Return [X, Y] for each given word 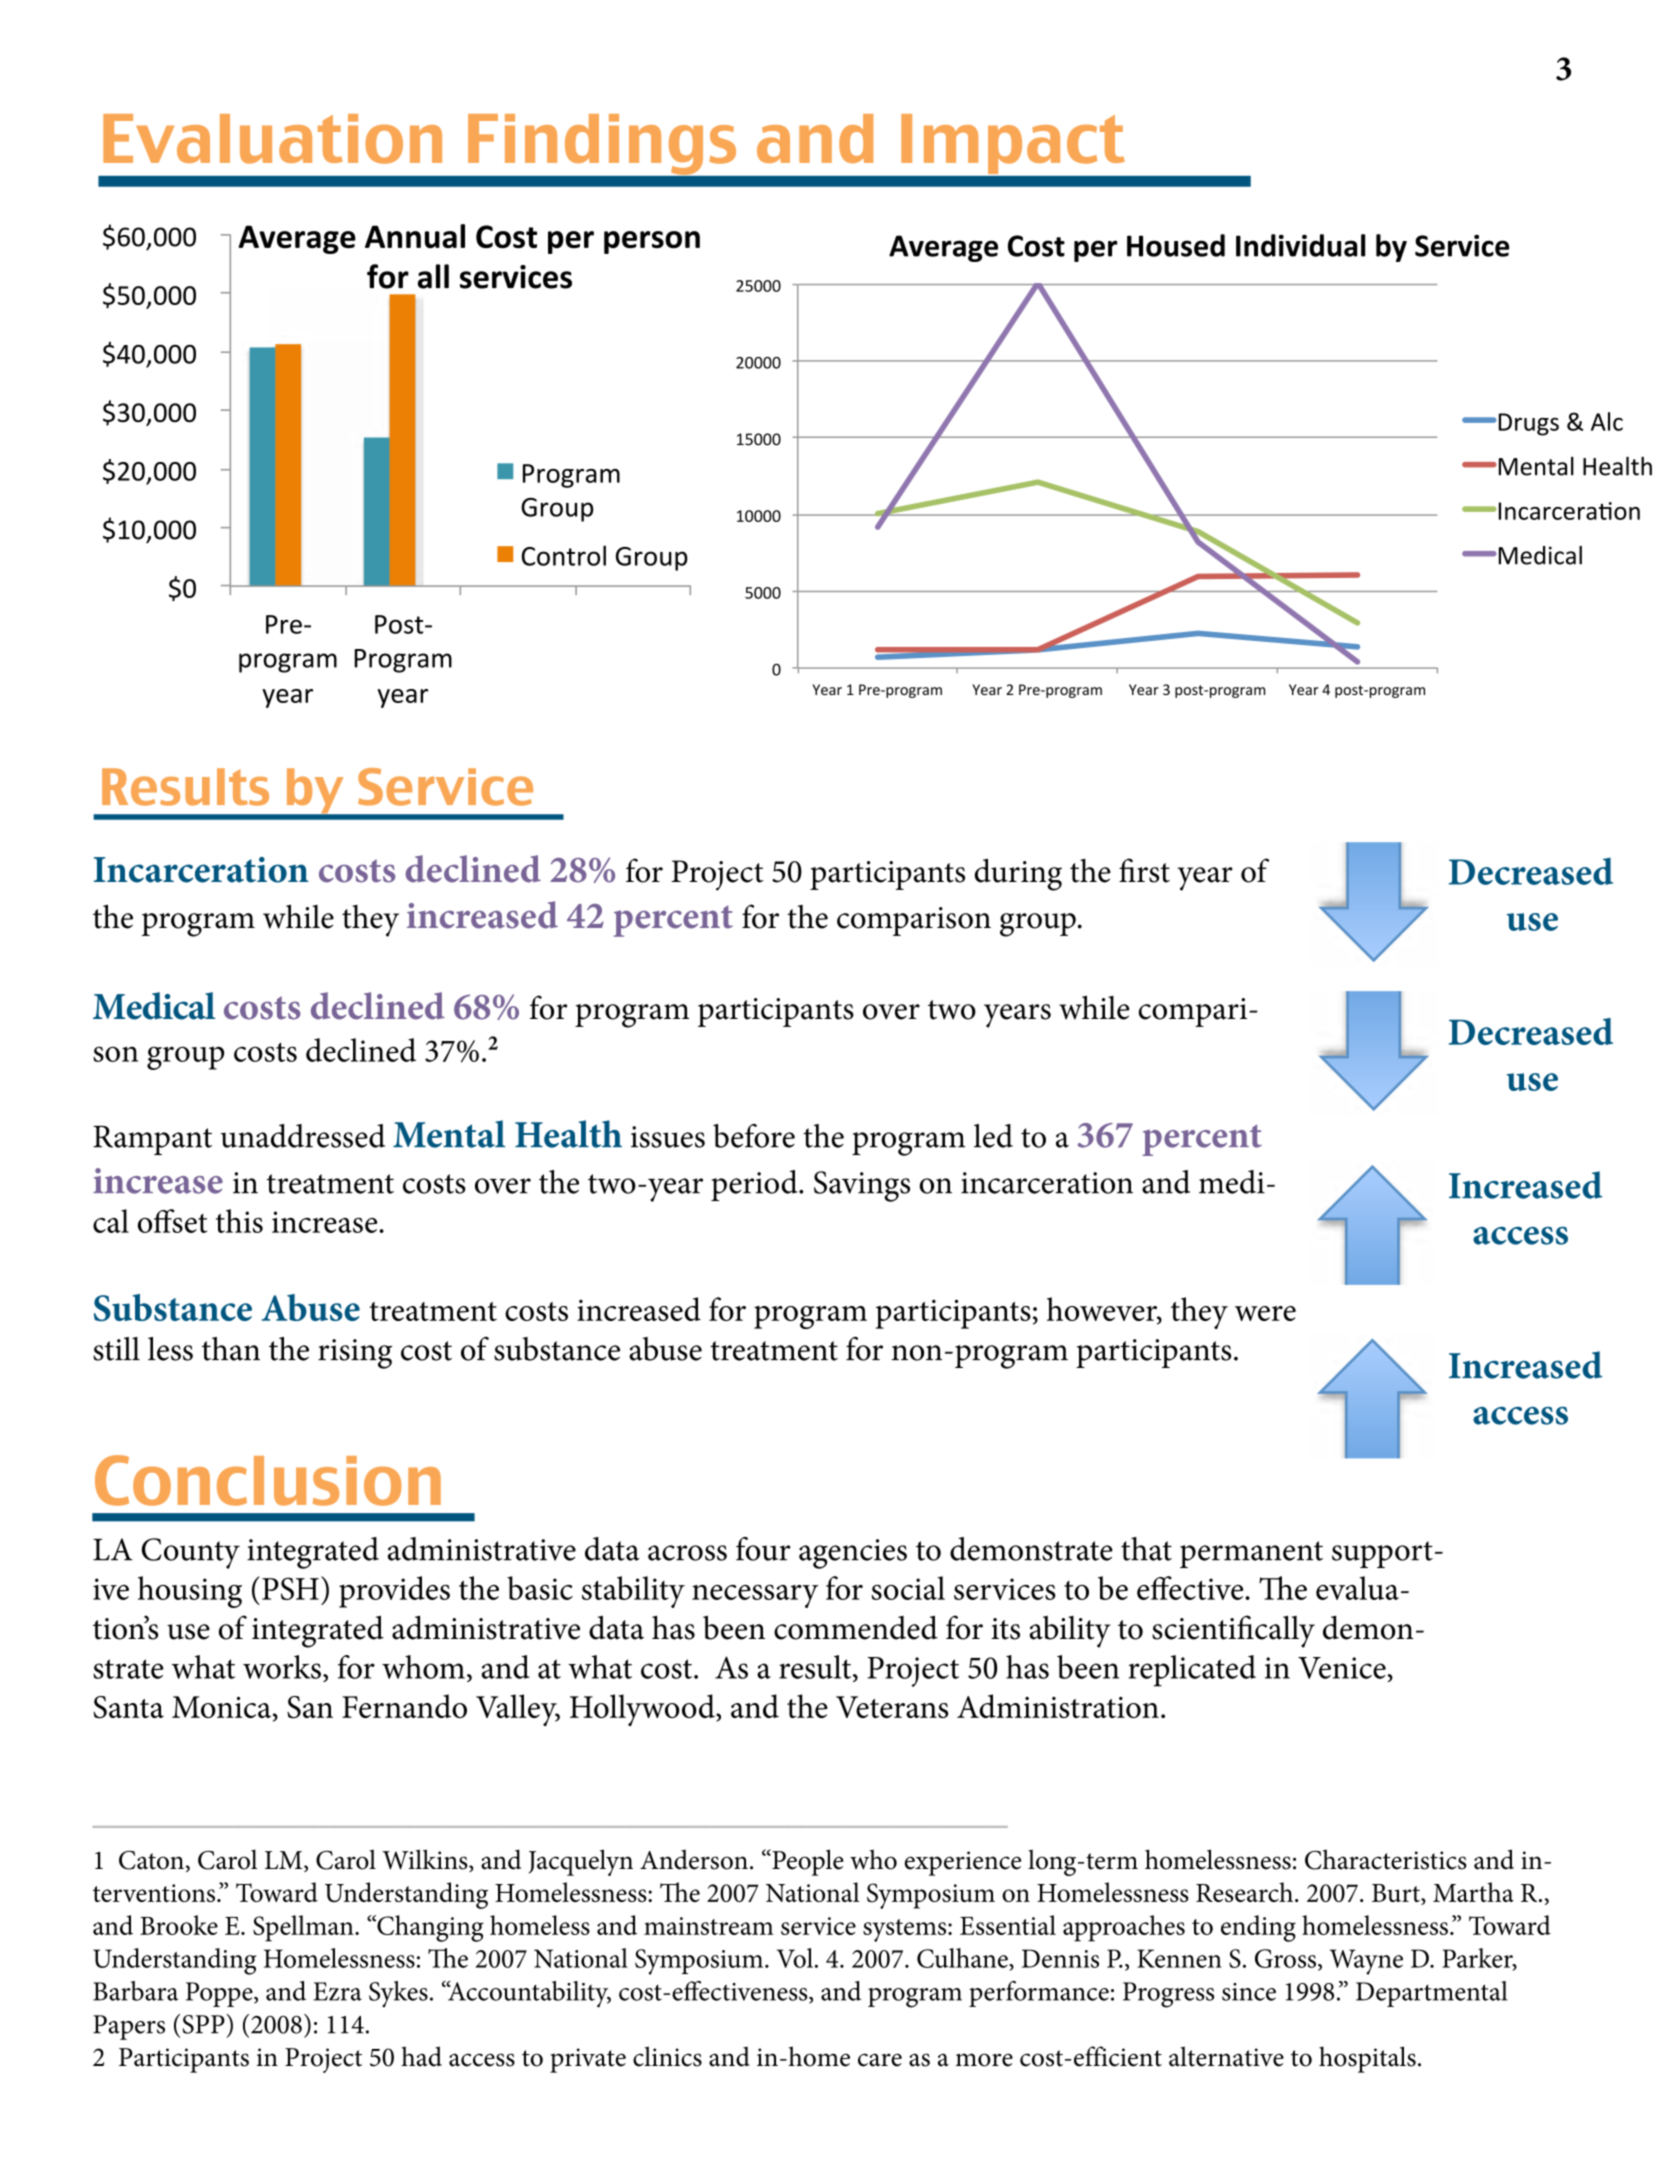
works [282, 1667]
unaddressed [303, 1136]
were [1265, 1313]
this [239, 1221]
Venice [1343, 1668]
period [755, 1185]
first [1144, 870]
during [1018, 874]
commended [856, 1627]
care [880, 2060]
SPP [205, 2024]
